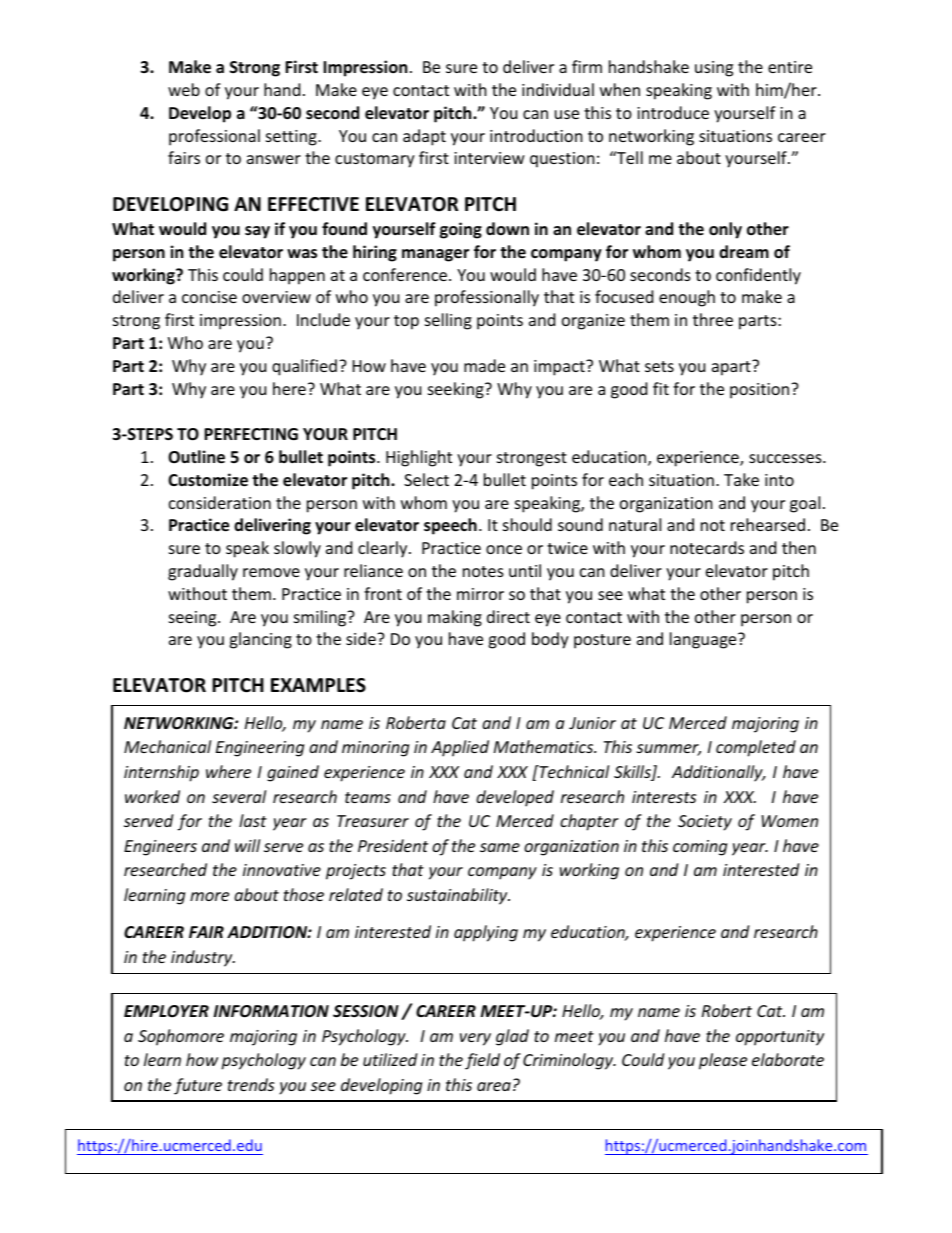 The image size is (952, 1233). Describe the element at coordinates (761, 391) in the screenshot. I see `position` at that location.
